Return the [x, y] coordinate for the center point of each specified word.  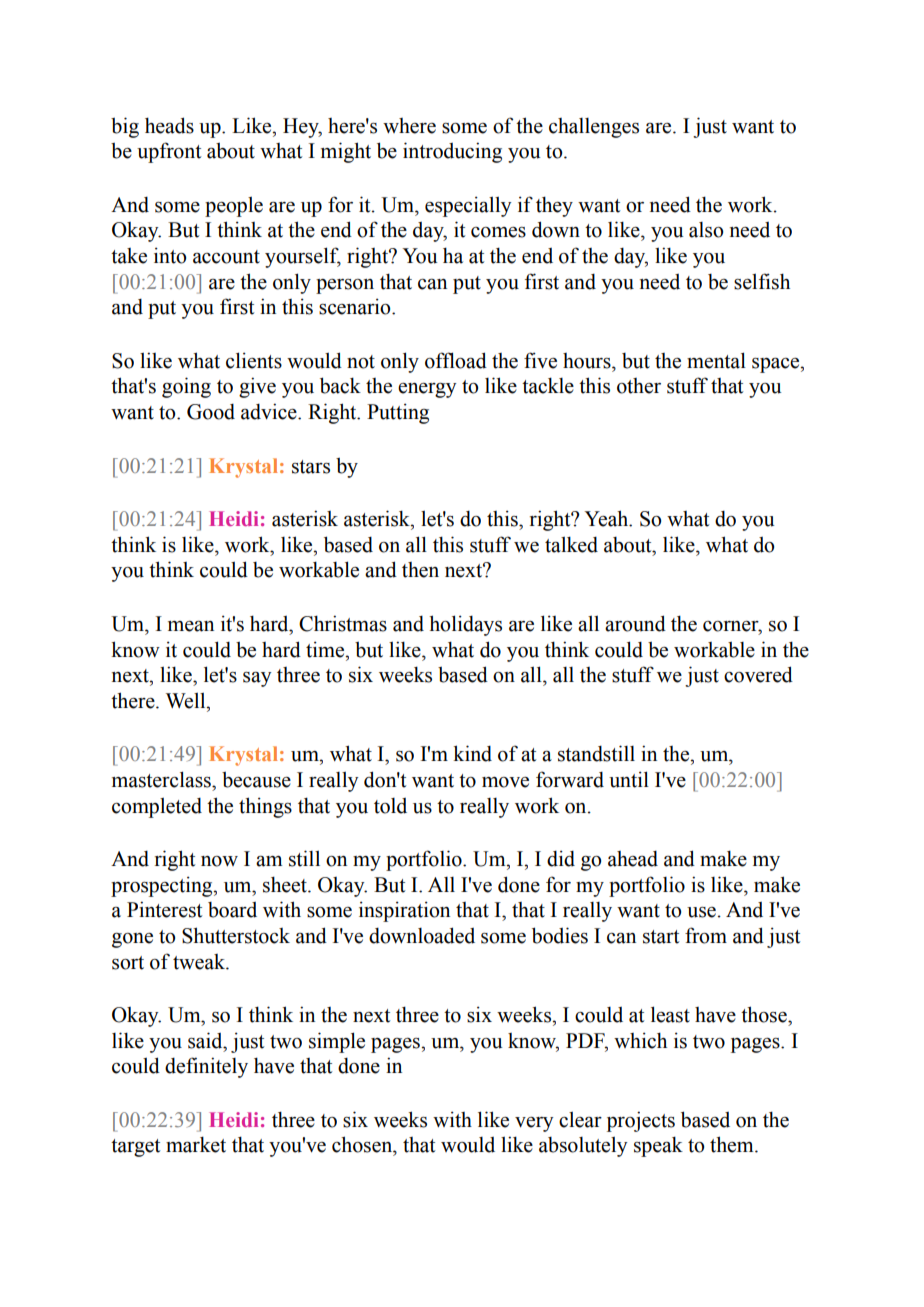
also [706, 230]
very [534, 1124]
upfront [169, 152]
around [635, 623]
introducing [452, 152]
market [196, 1144]
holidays [465, 625]
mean [191, 626]
